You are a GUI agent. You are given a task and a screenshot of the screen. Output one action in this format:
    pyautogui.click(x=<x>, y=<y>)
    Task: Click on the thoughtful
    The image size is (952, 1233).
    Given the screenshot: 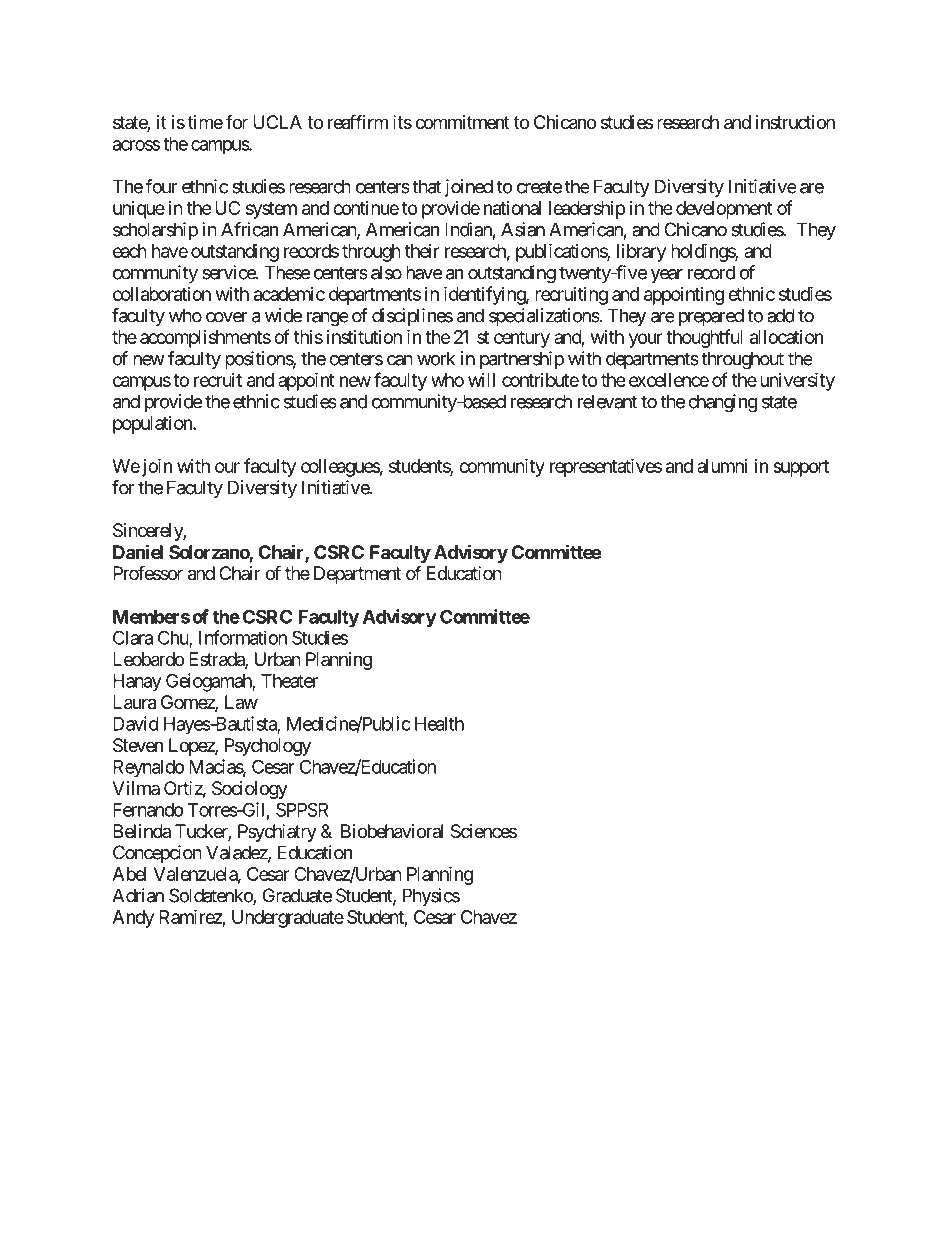 What is the action you would take?
    pyautogui.click(x=704, y=338)
